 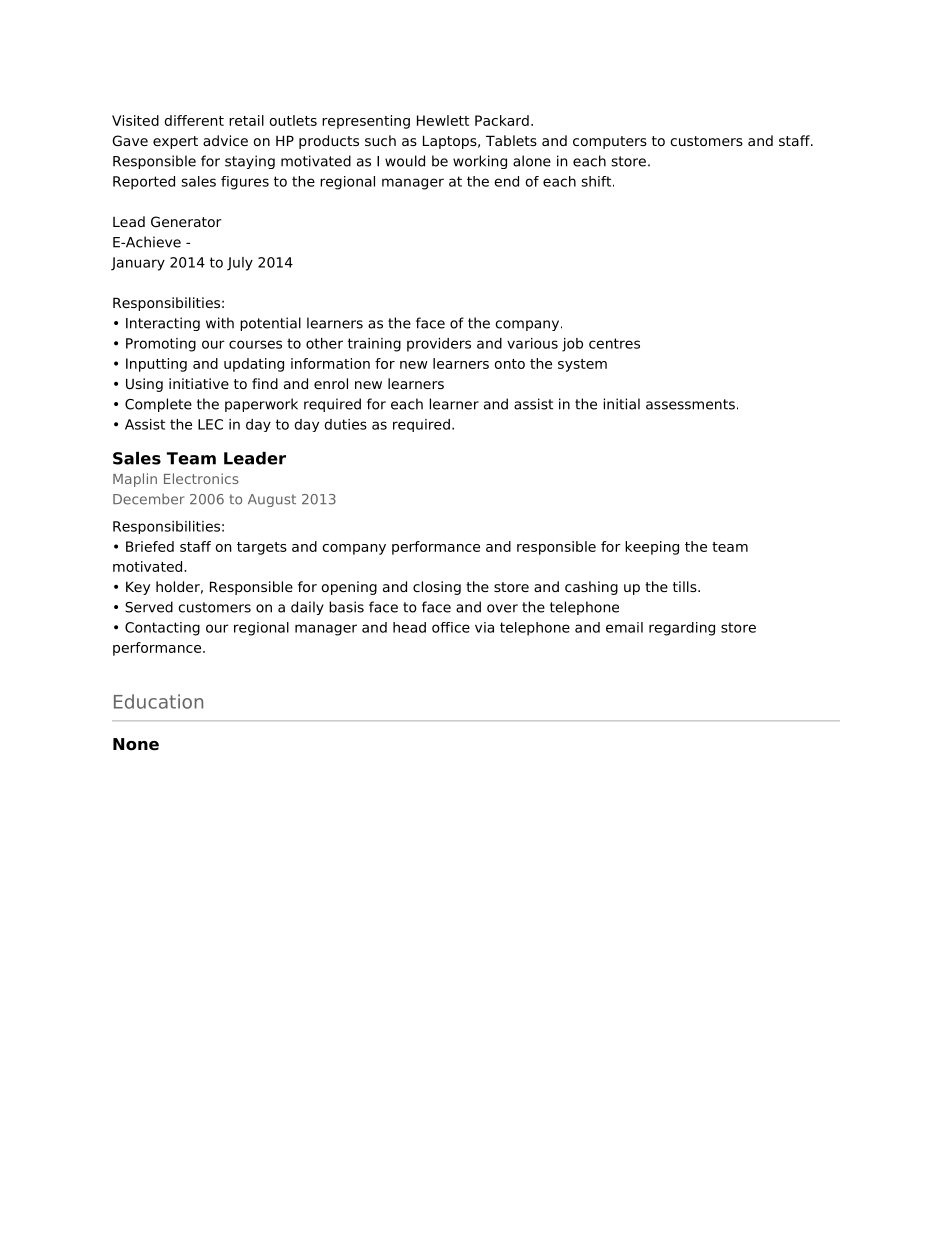 What do you see at coordinates (652, 548) in the page?
I see `keeping` at bounding box center [652, 548].
